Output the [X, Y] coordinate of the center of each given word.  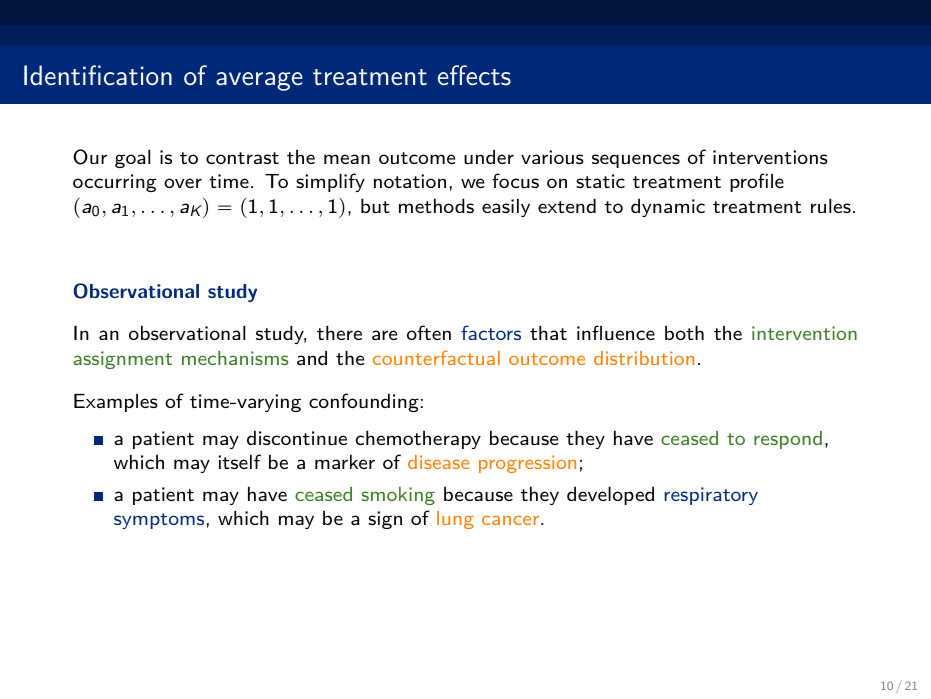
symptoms [159, 521]
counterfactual [436, 358]
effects [474, 75]
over [183, 183]
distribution [644, 358]
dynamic [668, 207]
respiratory [711, 496]
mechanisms [235, 358]
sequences [636, 161]
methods [436, 205]
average [259, 81]
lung [455, 520]
